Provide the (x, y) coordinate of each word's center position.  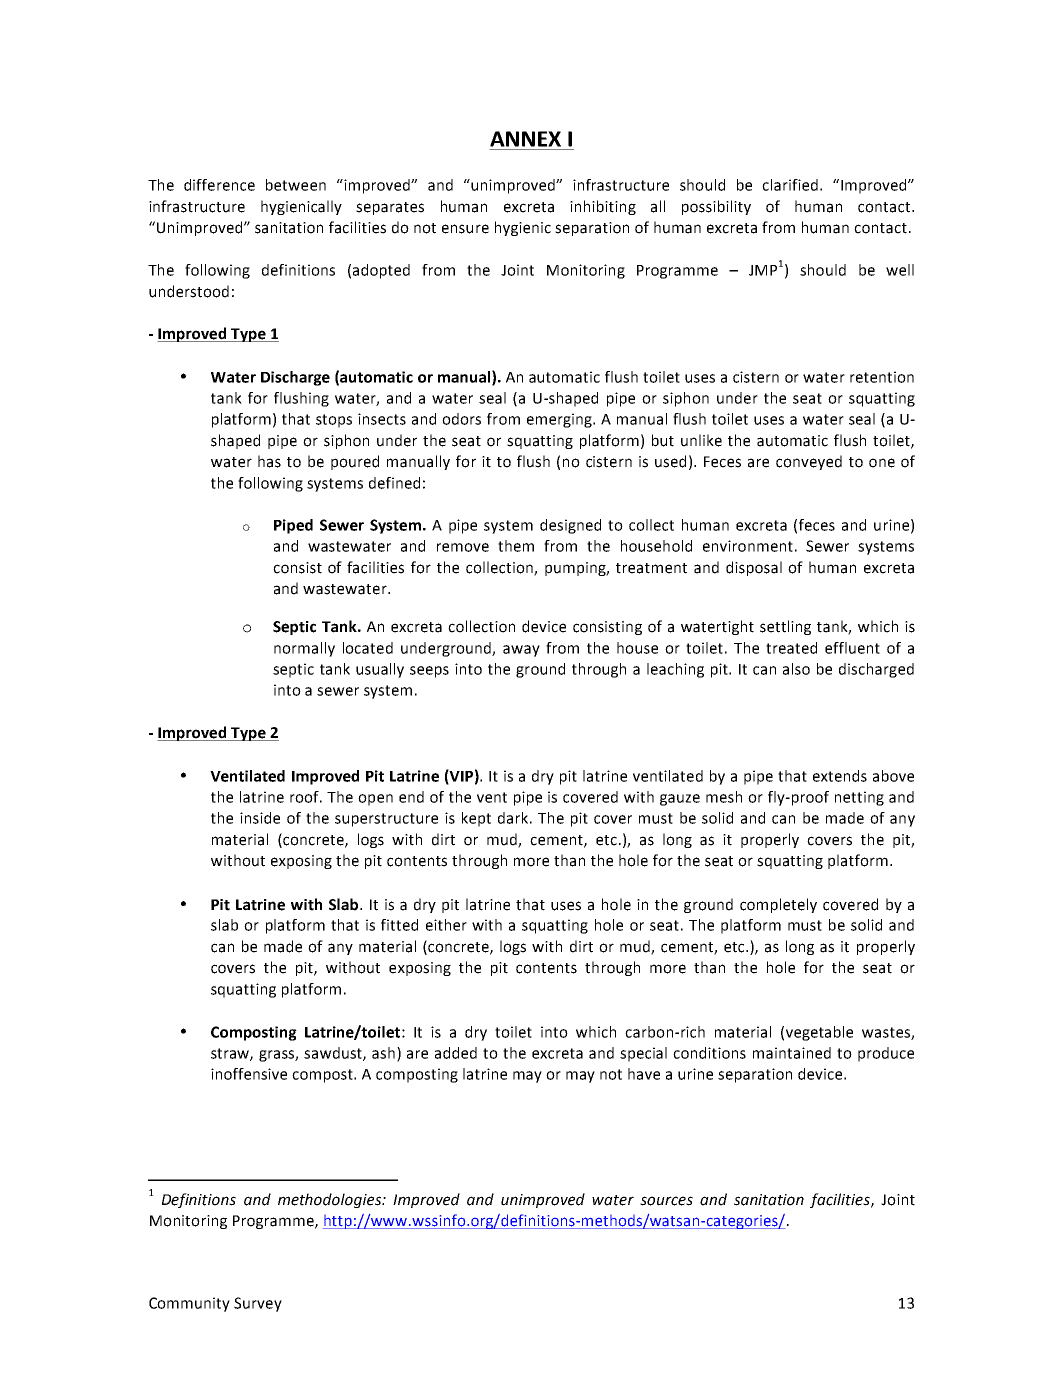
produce (886, 1054)
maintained (792, 1053)
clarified (790, 185)
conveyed (809, 462)
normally (304, 649)
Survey (258, 1304)
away (521, 651)
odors (461, 419)
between (296, 185)
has (269, 461)
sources (666, 1201)
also (796, 669)
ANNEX (525, 139)
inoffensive (249, 1074)
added (456, 1053)
